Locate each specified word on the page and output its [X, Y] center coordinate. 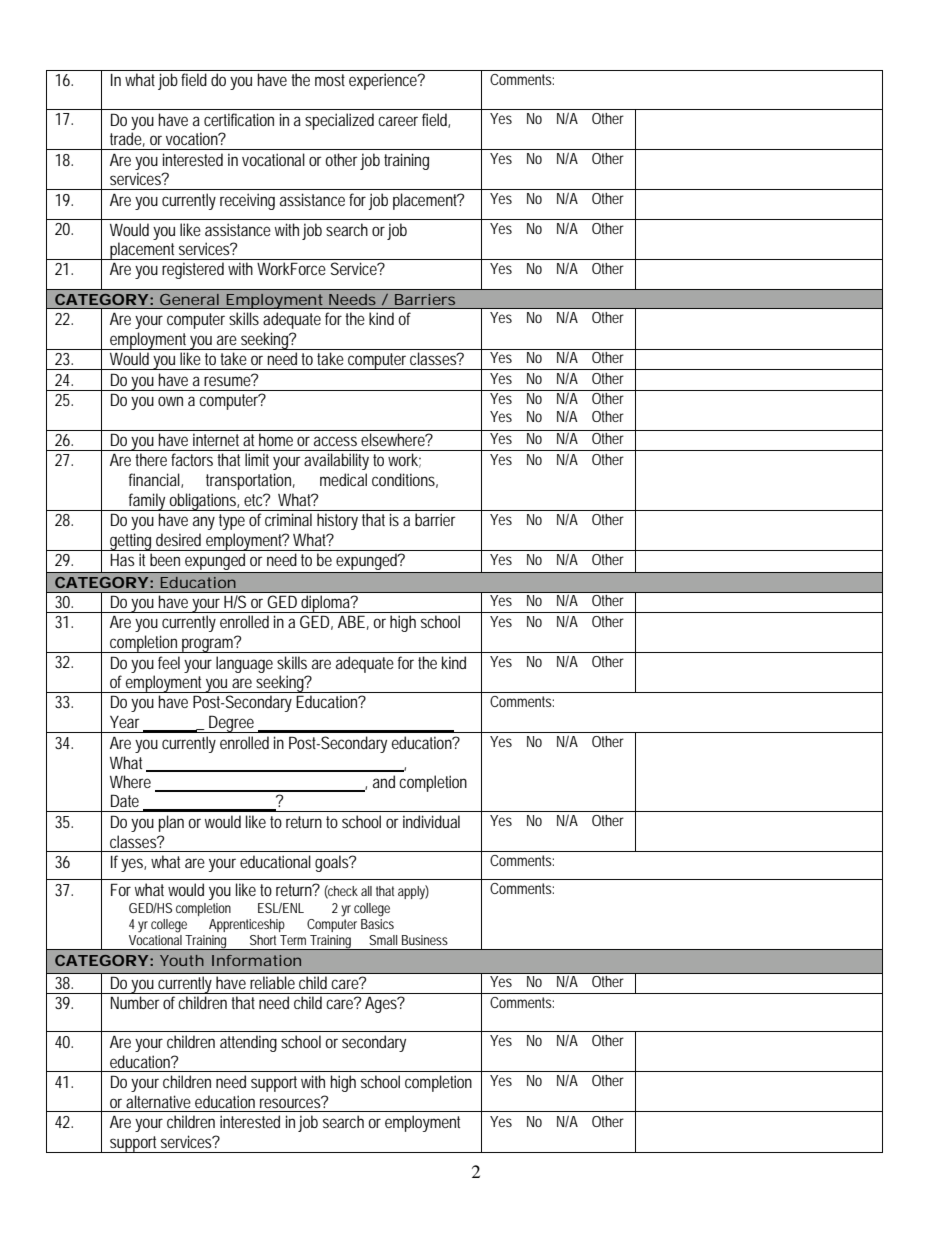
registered [193, 270]
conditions [405, 480]
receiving [247, 201]
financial [155, 480]
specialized [339, 121]
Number [135, 1002]
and [384, 781]
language [244, 664]
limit [257, 459]
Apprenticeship [247, 925]
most [330, 80]
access [335, 441]
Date [125, 800]
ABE [351, 621]
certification [239, 119]
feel [169, 662]
